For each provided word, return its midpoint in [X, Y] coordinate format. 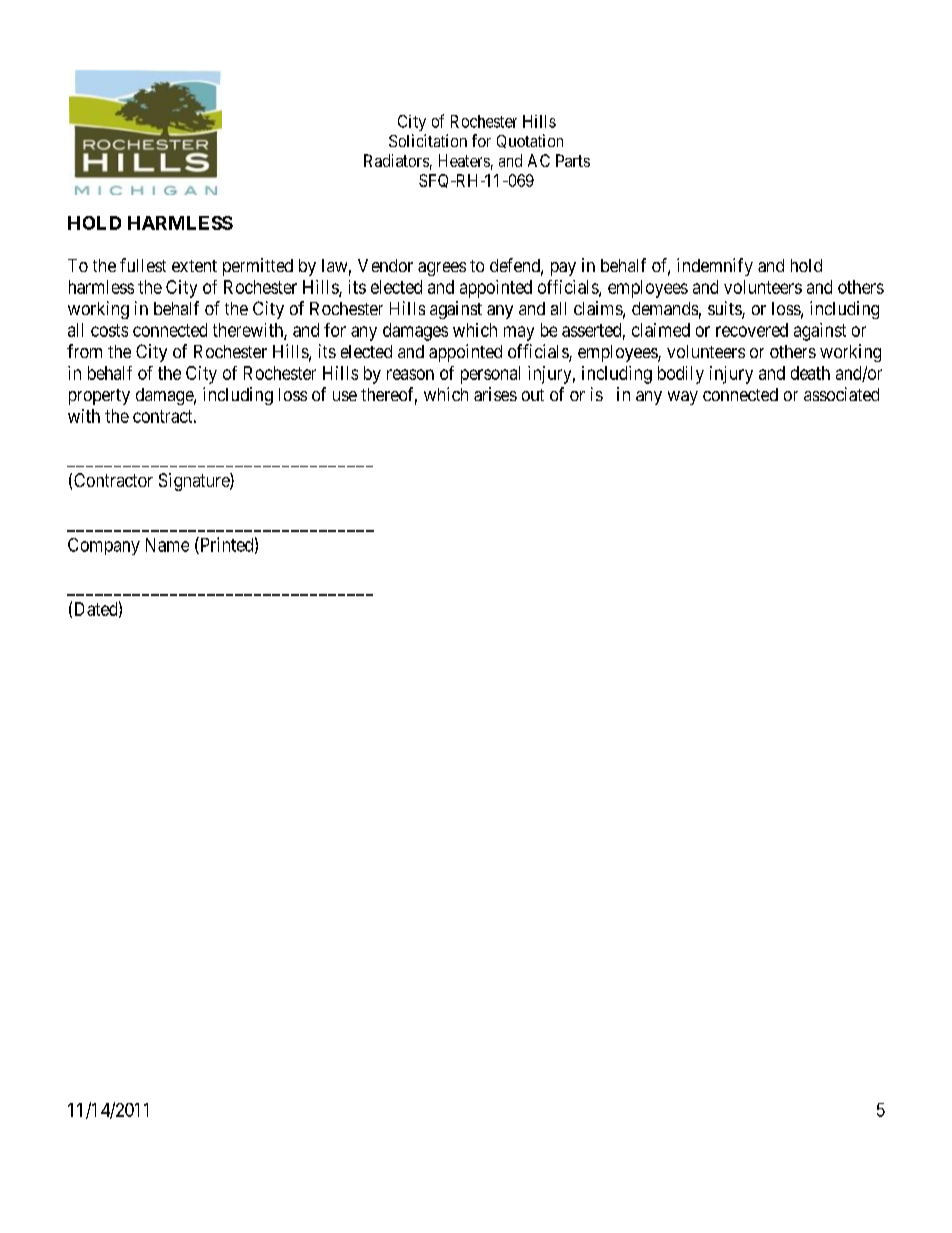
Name [167, 545]
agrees [442, 269]
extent [194, 266]
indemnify [715, 267]
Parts [573, 160]
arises [495, 394]
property [99, 397]
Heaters [464, 160]
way [683, 398]
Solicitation [428, 140]
